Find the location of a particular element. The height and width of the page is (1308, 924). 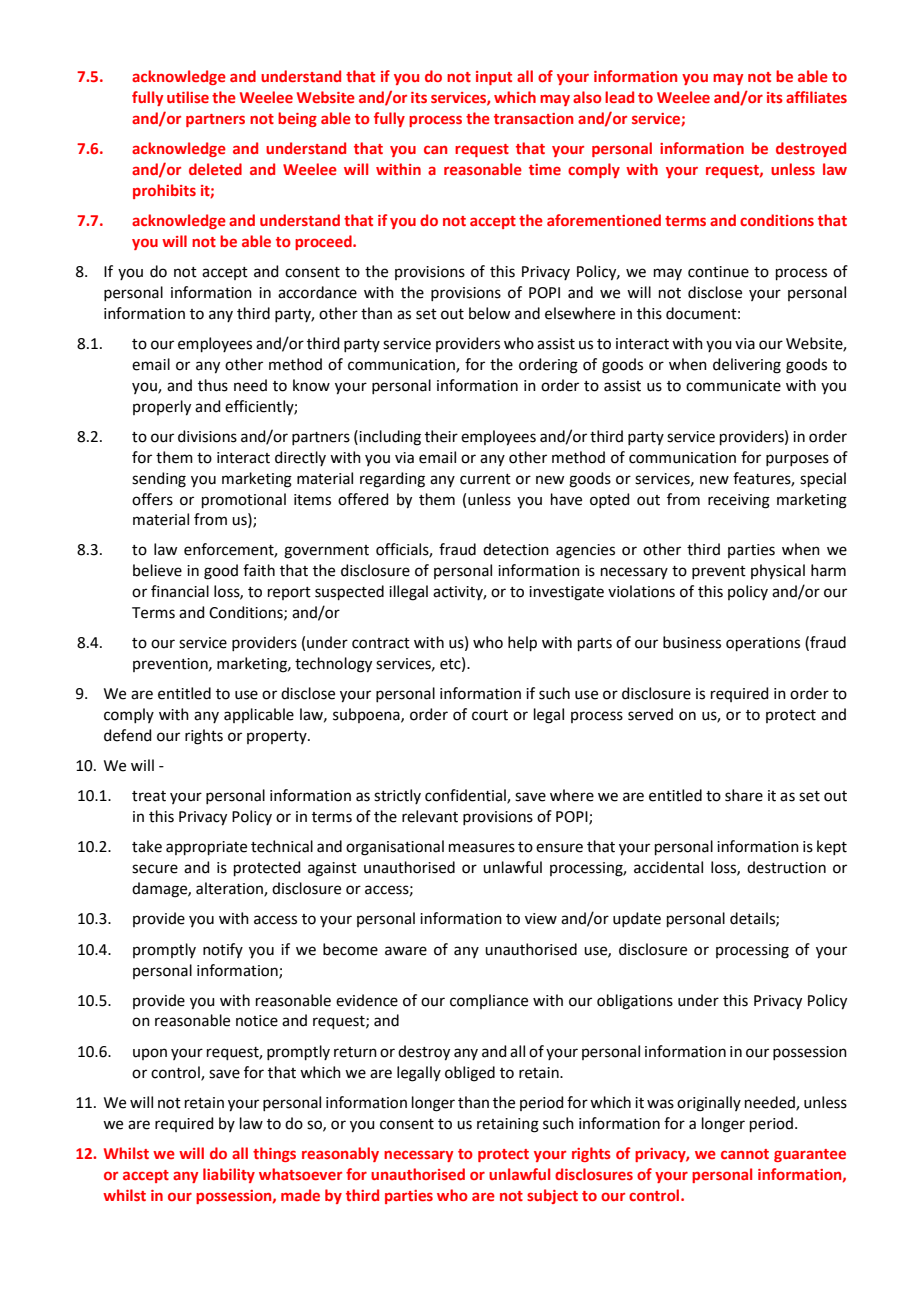

operations is located at coordinates (763, 644).
